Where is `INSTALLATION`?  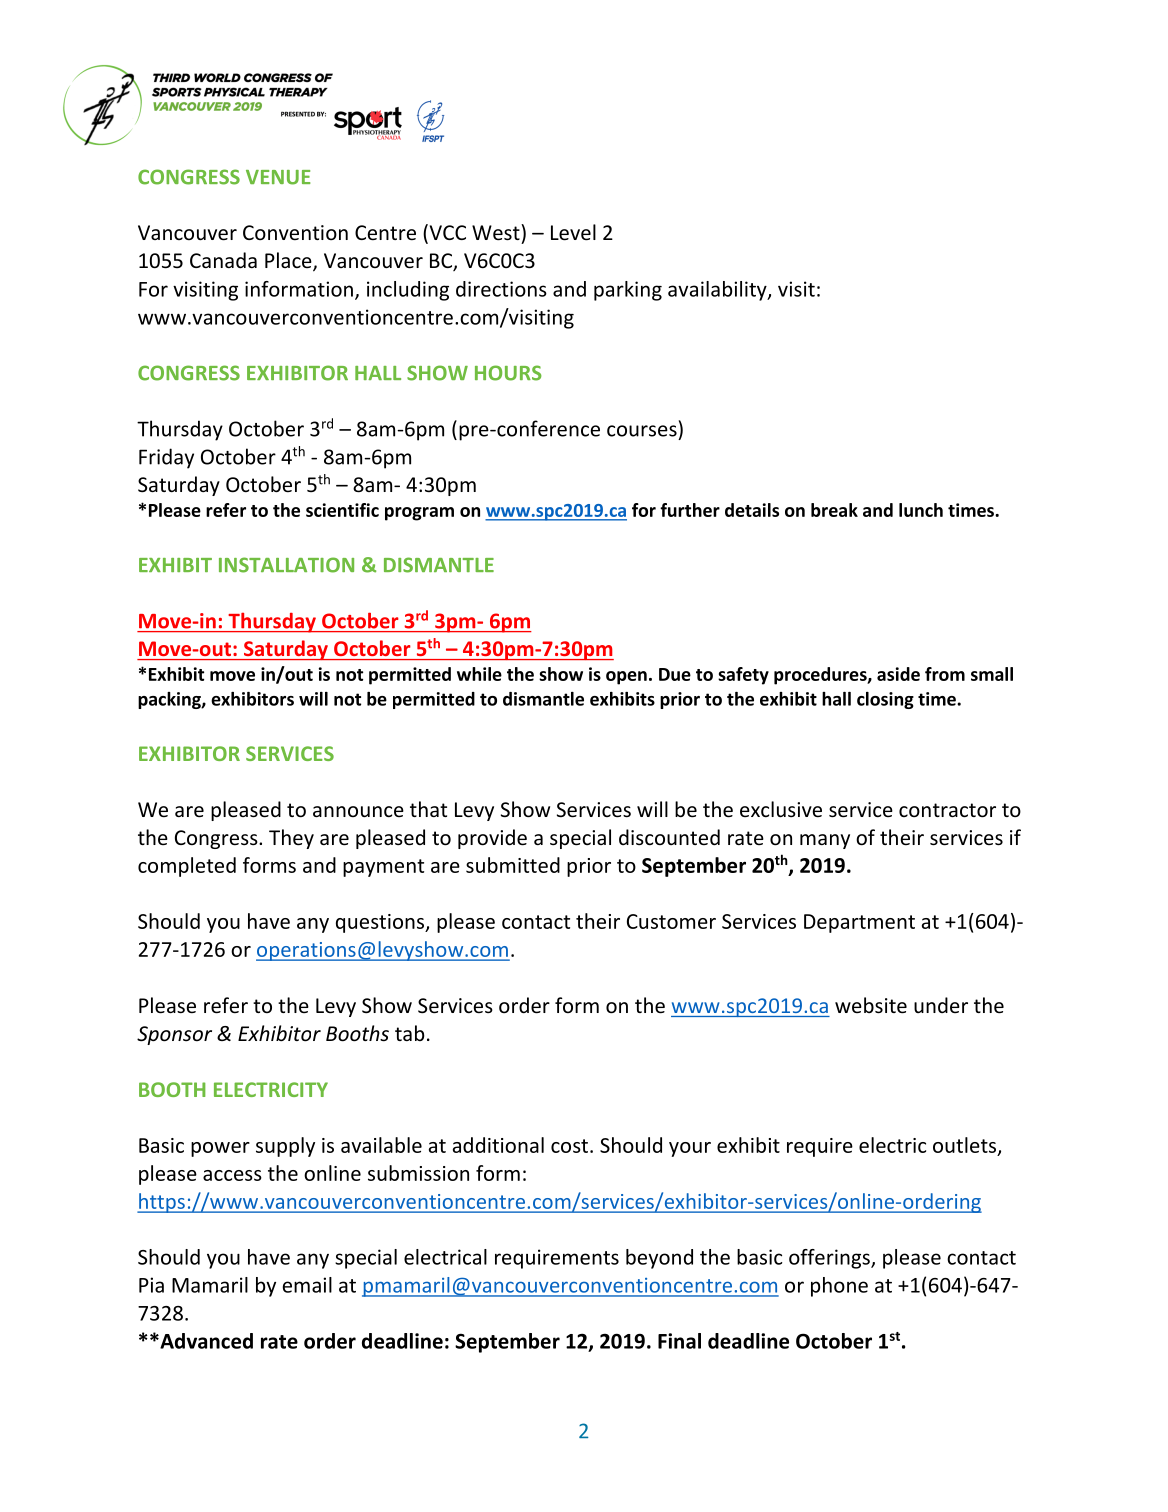 INSTALLATION is located at coordinates (286, 565).
